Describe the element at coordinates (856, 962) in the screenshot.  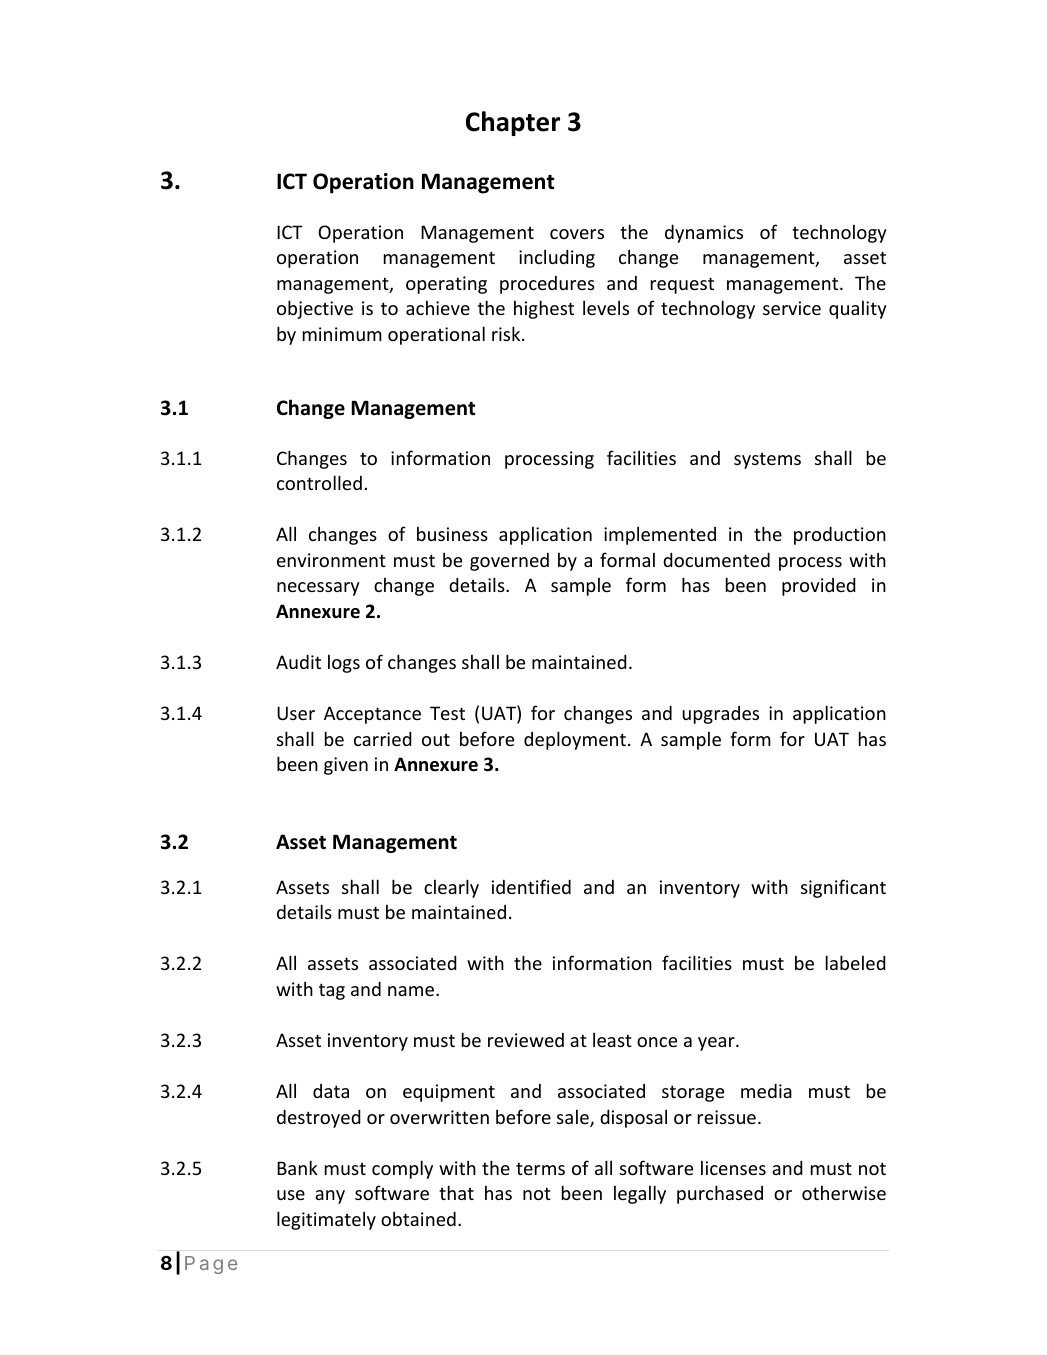
I see `labeled` at that location.
